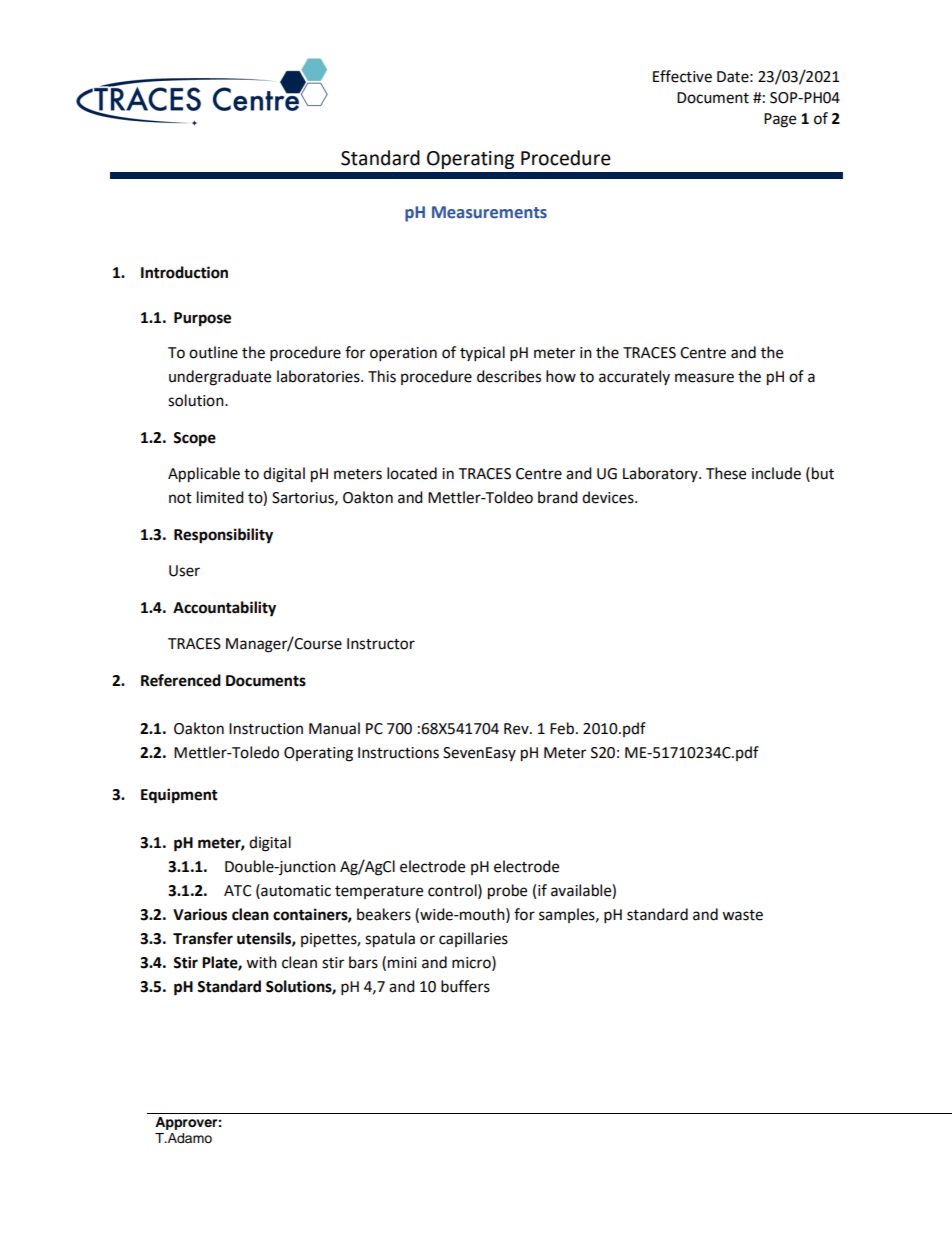  What do you see at coordinates (194, 439) in the page?
I see `Scope` at bounding box center [194, 439].
